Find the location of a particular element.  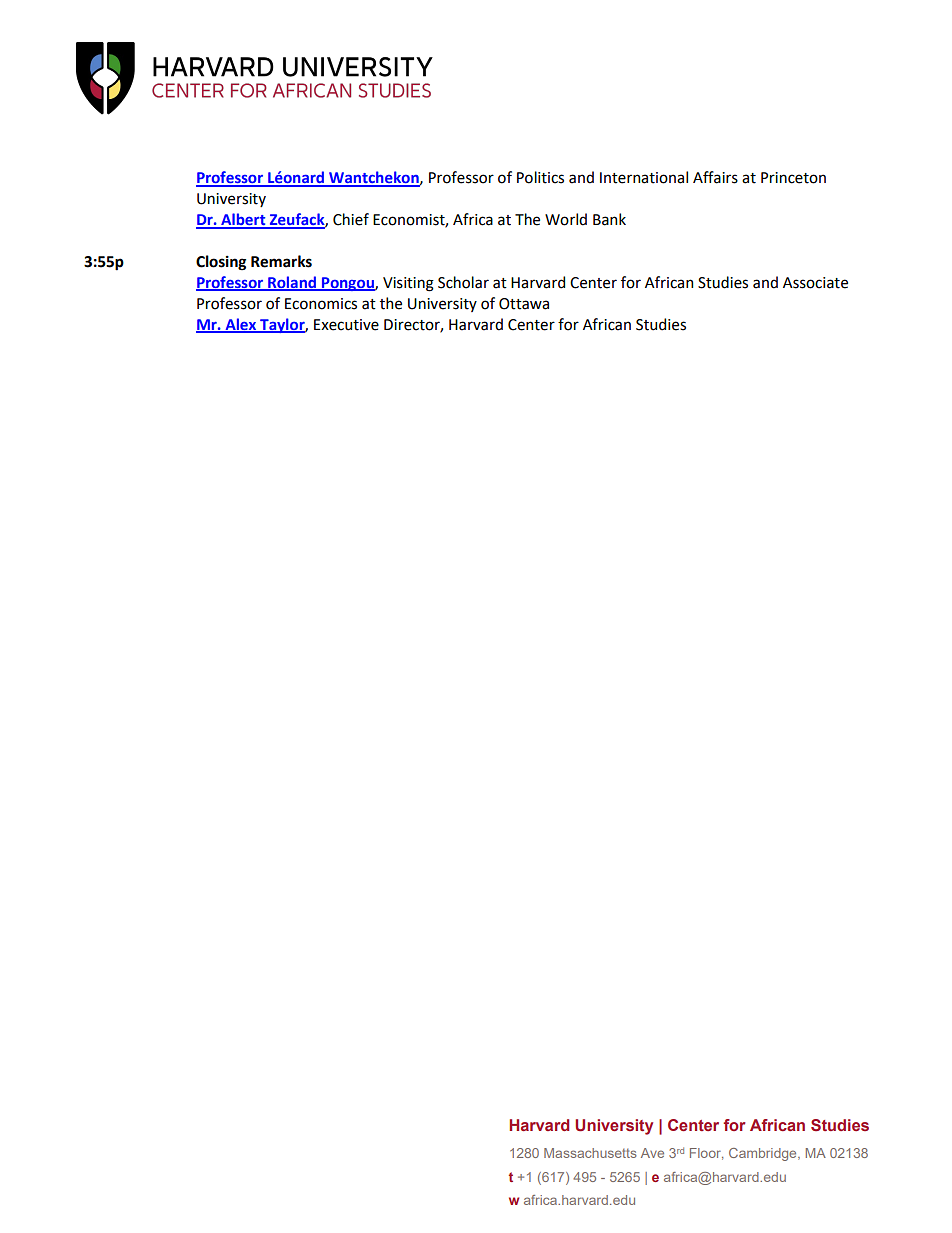

Alex is located at coordinates (241, 325).
